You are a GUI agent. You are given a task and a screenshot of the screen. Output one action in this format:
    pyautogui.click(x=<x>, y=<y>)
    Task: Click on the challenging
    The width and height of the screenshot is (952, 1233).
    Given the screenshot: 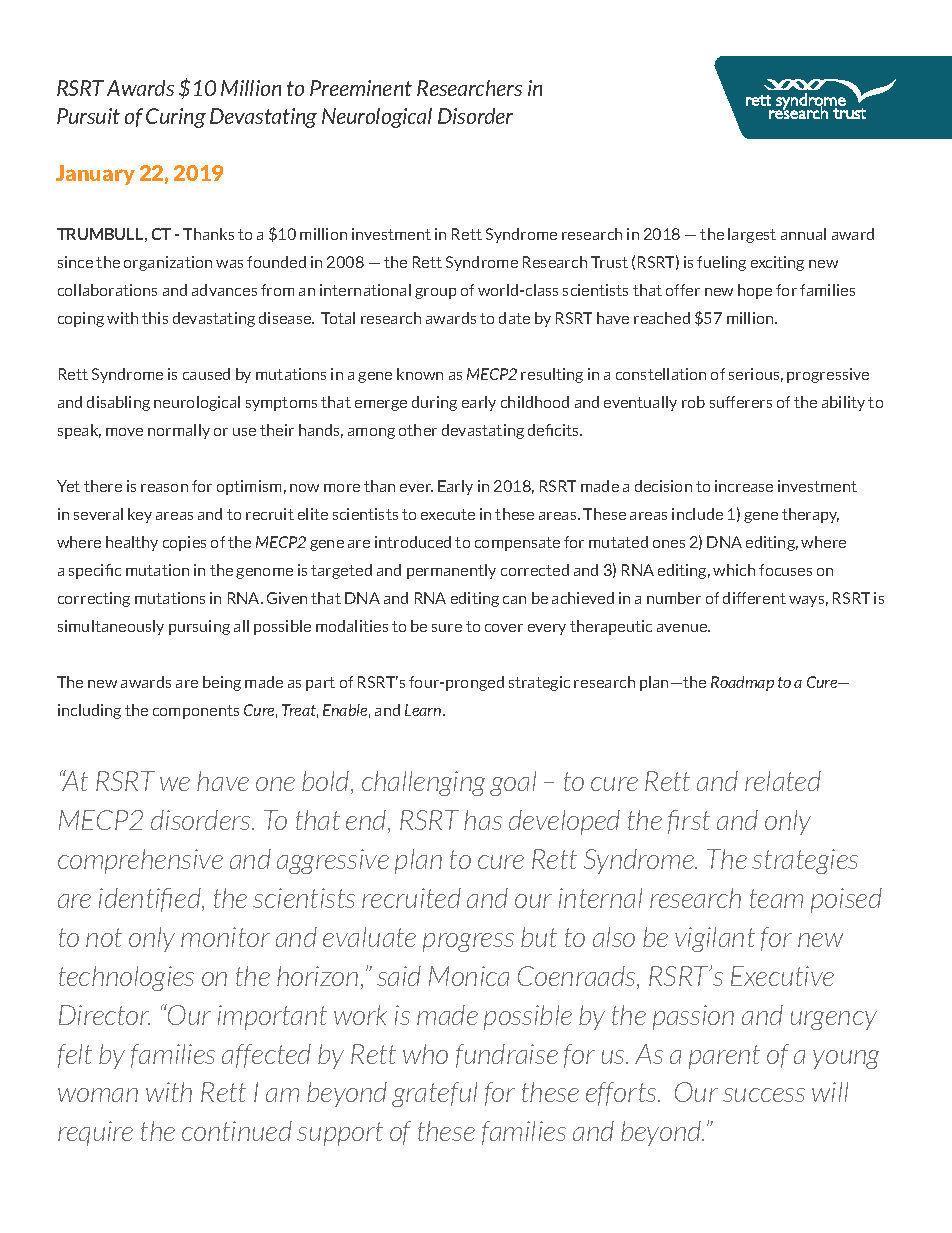 What is the action you would take?
    pyautogui.click(x=423, y=783)
